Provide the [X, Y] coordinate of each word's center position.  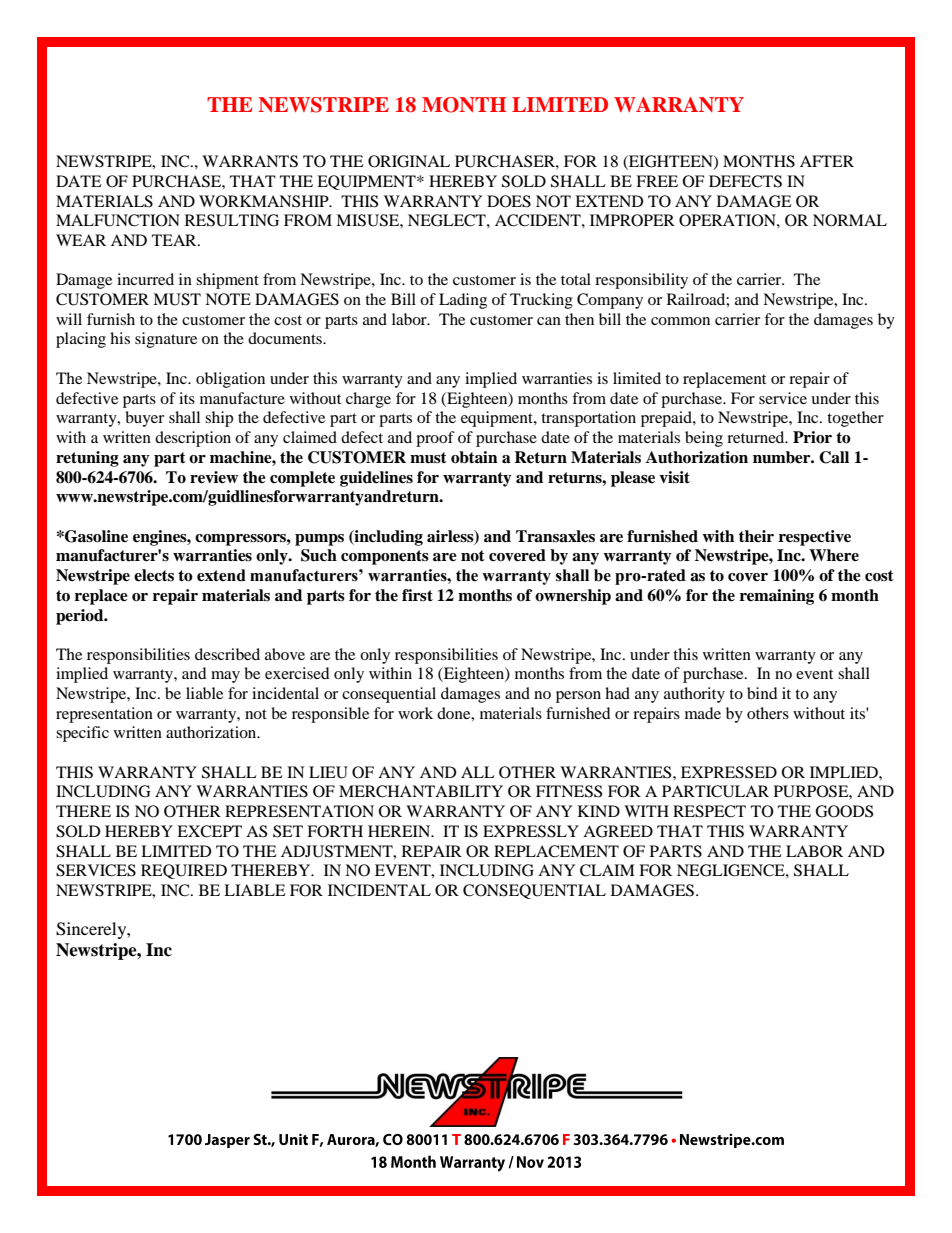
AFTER [827, 161]
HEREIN [400, 831]
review [214, 477]
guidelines [376, 479]
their [756, 536]
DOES [509, 201]
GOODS [844, 811]
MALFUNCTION [118, 220]
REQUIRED [184, 871]
